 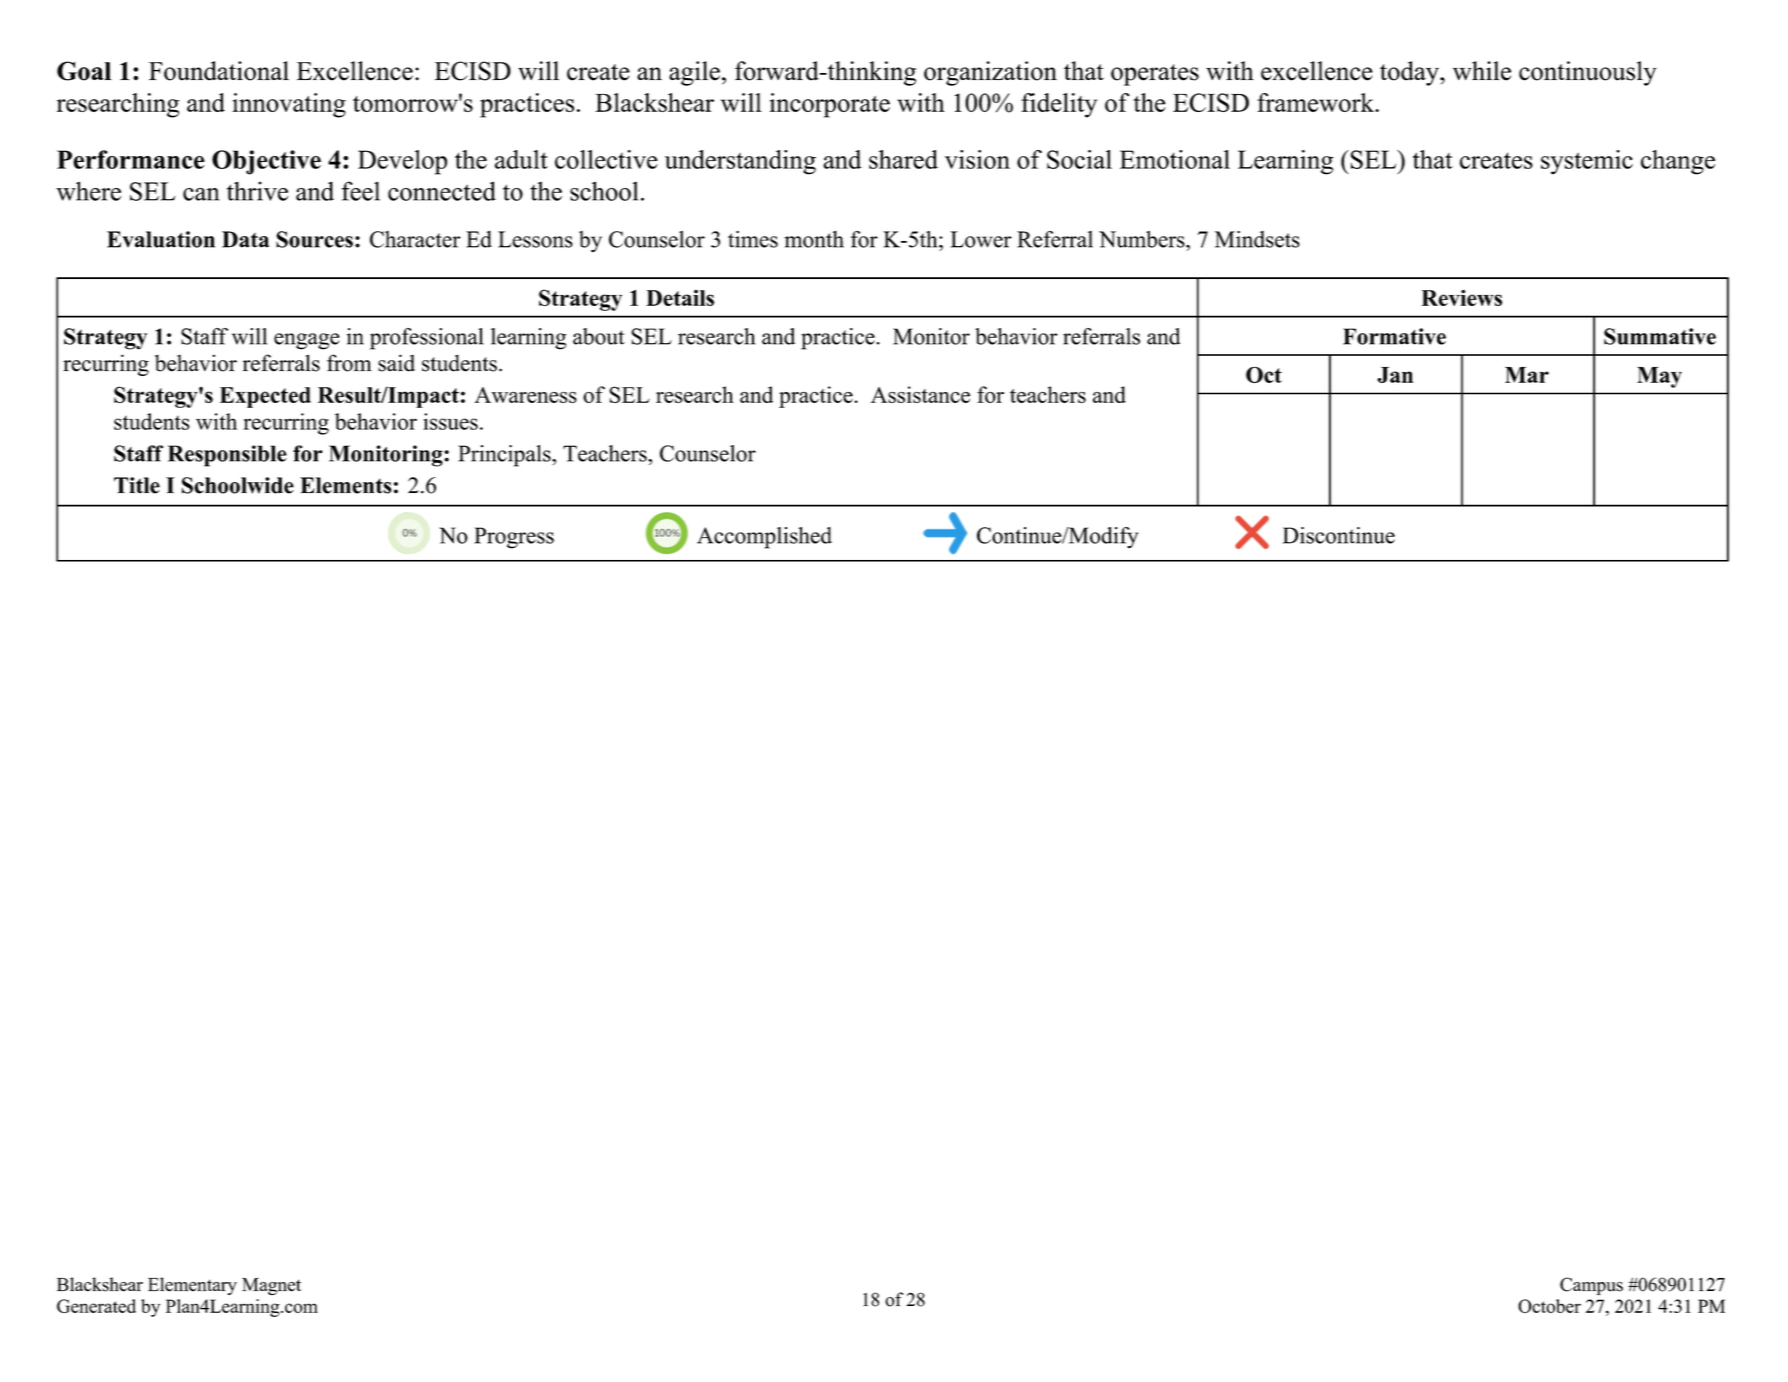 I want to click on Accomplished, so click(x=764, y=538).
